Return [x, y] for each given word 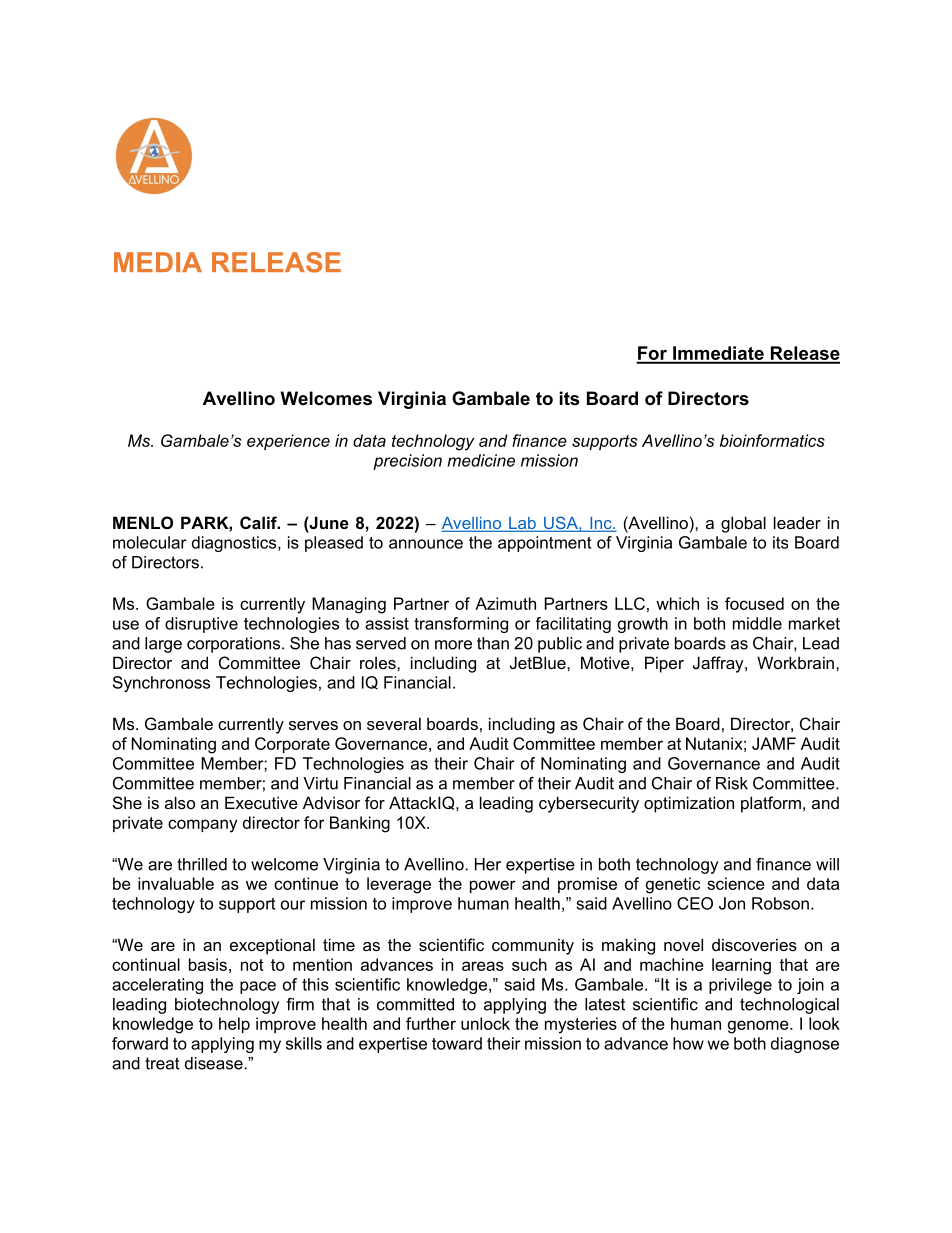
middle [757, 623]
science [736, 883]
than [493, 643]
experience [288, 442]
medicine [481, 460]
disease [215, 1063]
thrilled [202, 864]
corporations [235, 645]
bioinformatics [772, 440]
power [493, 886]
